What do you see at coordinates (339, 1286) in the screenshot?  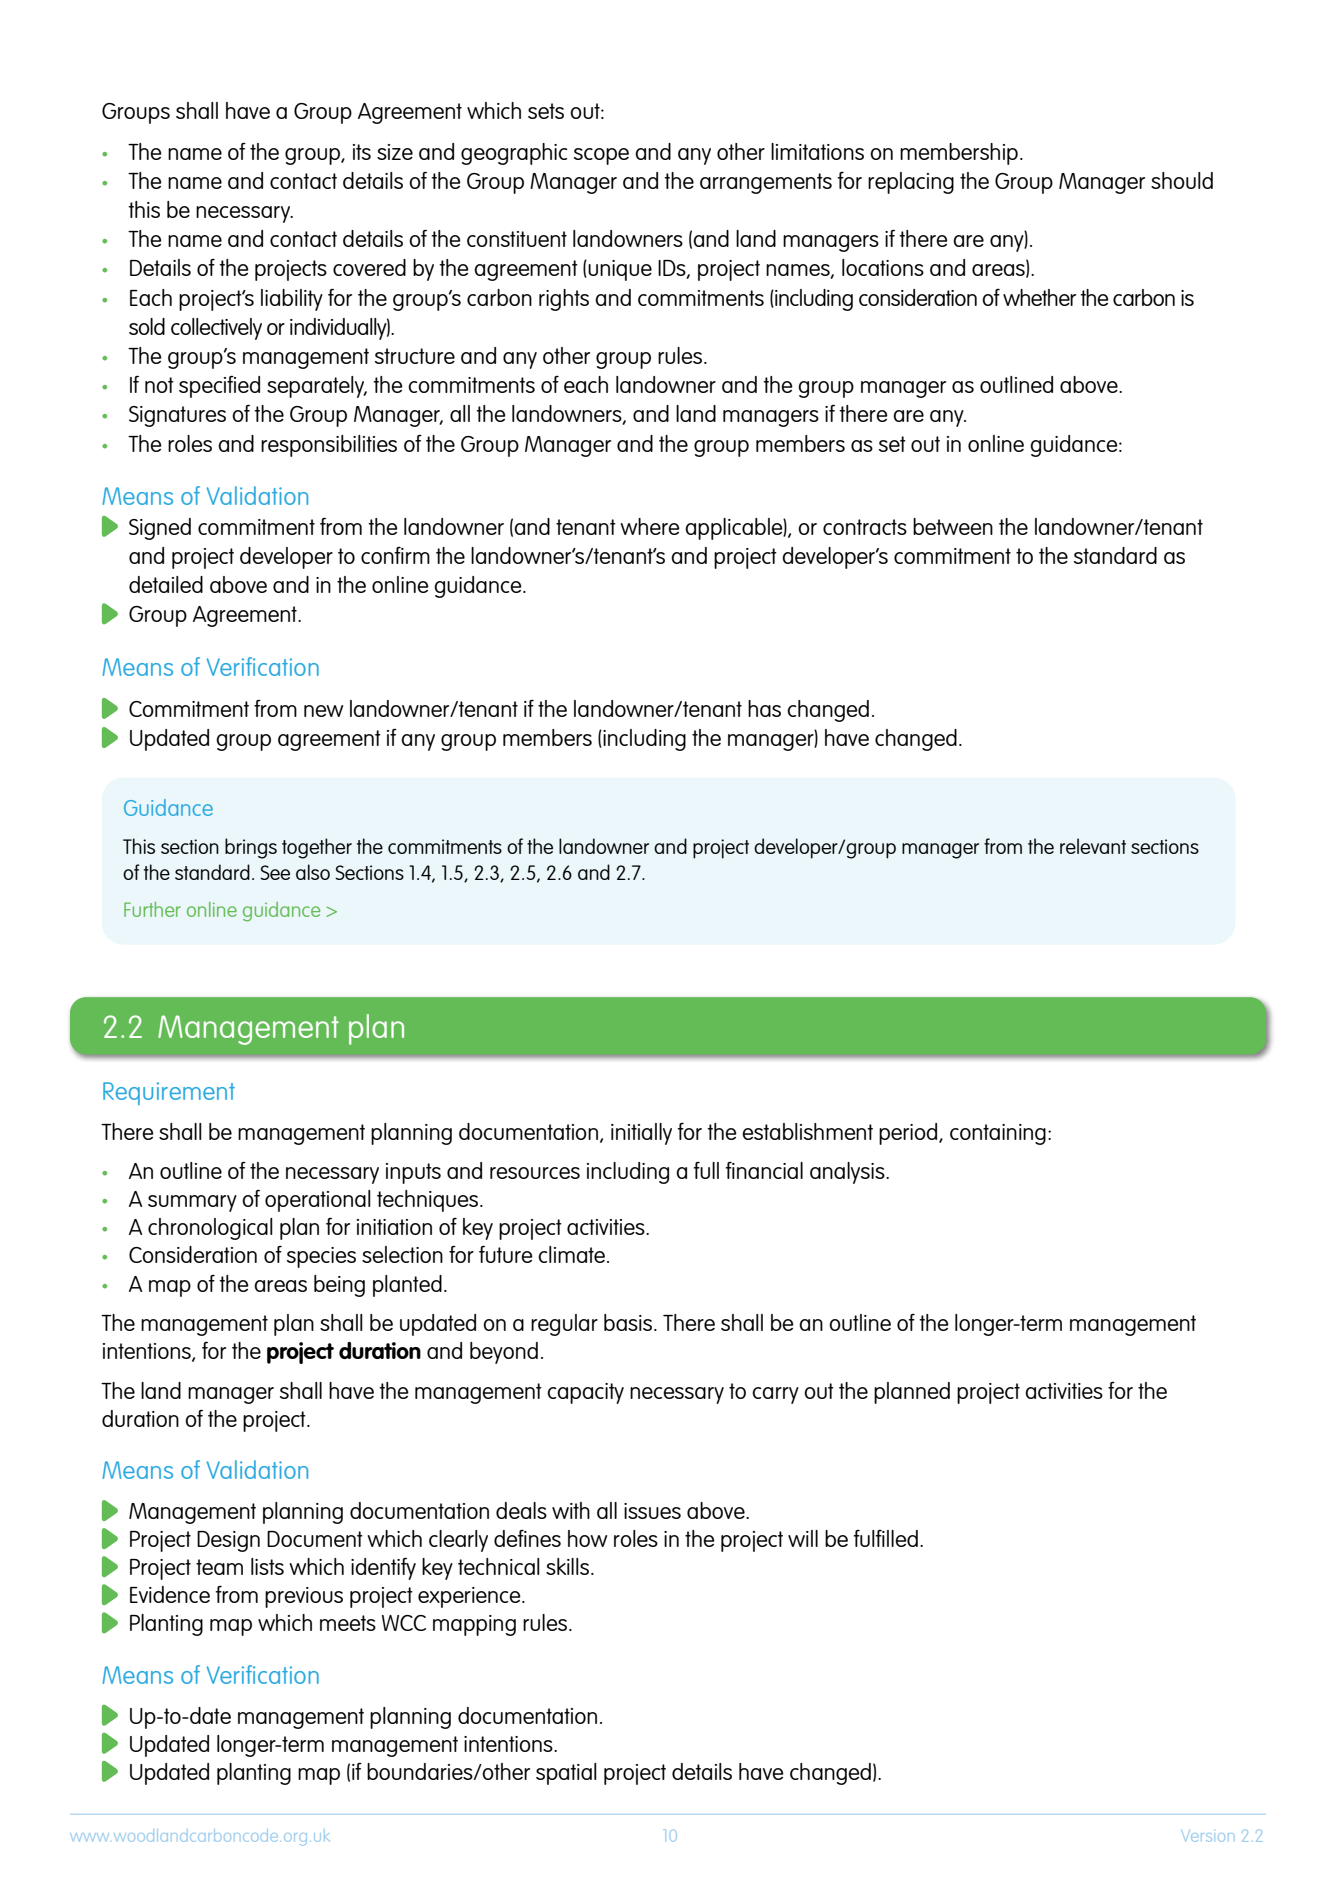 I see `being` at bounding box center [339, 1286].
